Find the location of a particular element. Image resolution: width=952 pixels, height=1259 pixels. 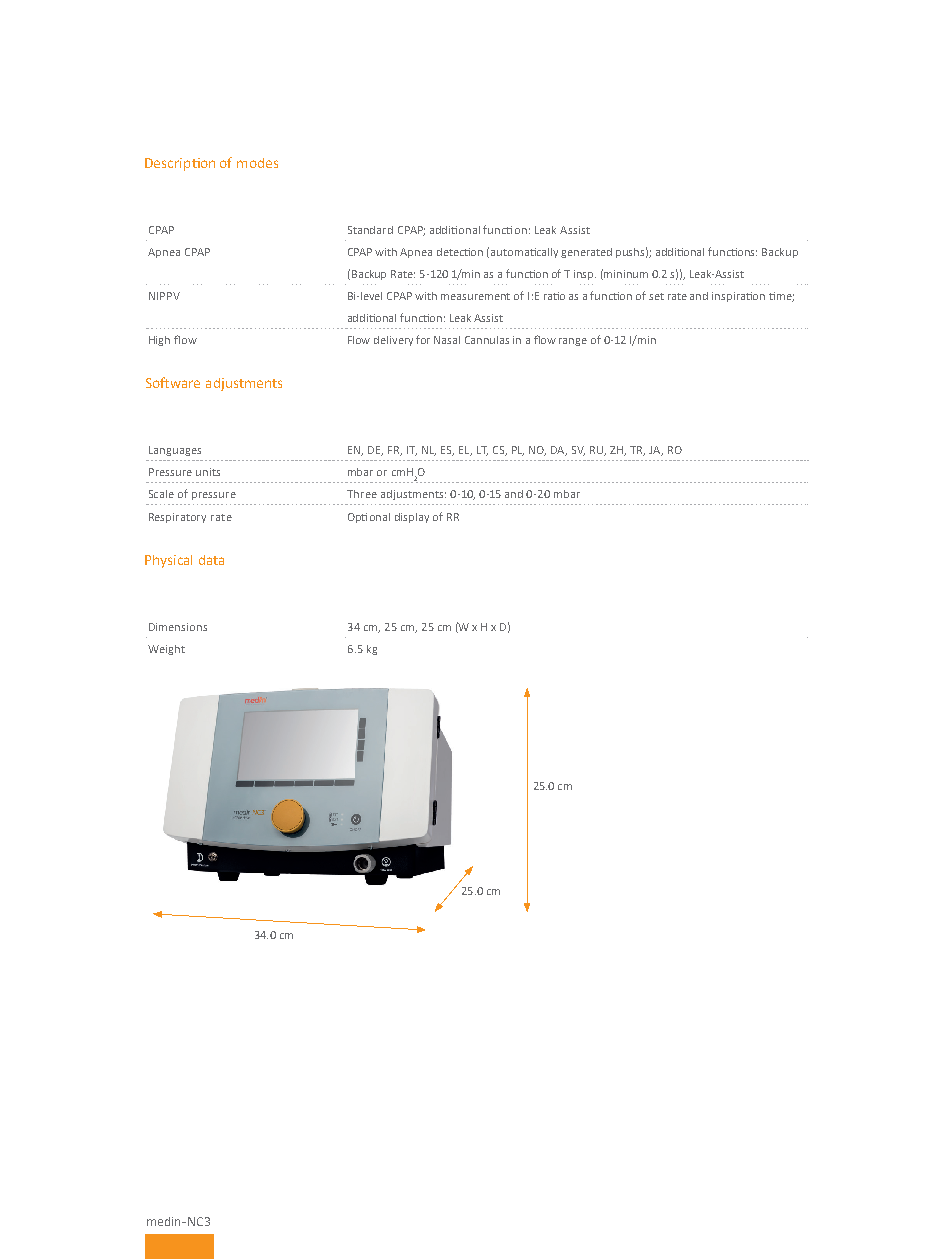

Respiratory is located at coordinates (177, 518).
